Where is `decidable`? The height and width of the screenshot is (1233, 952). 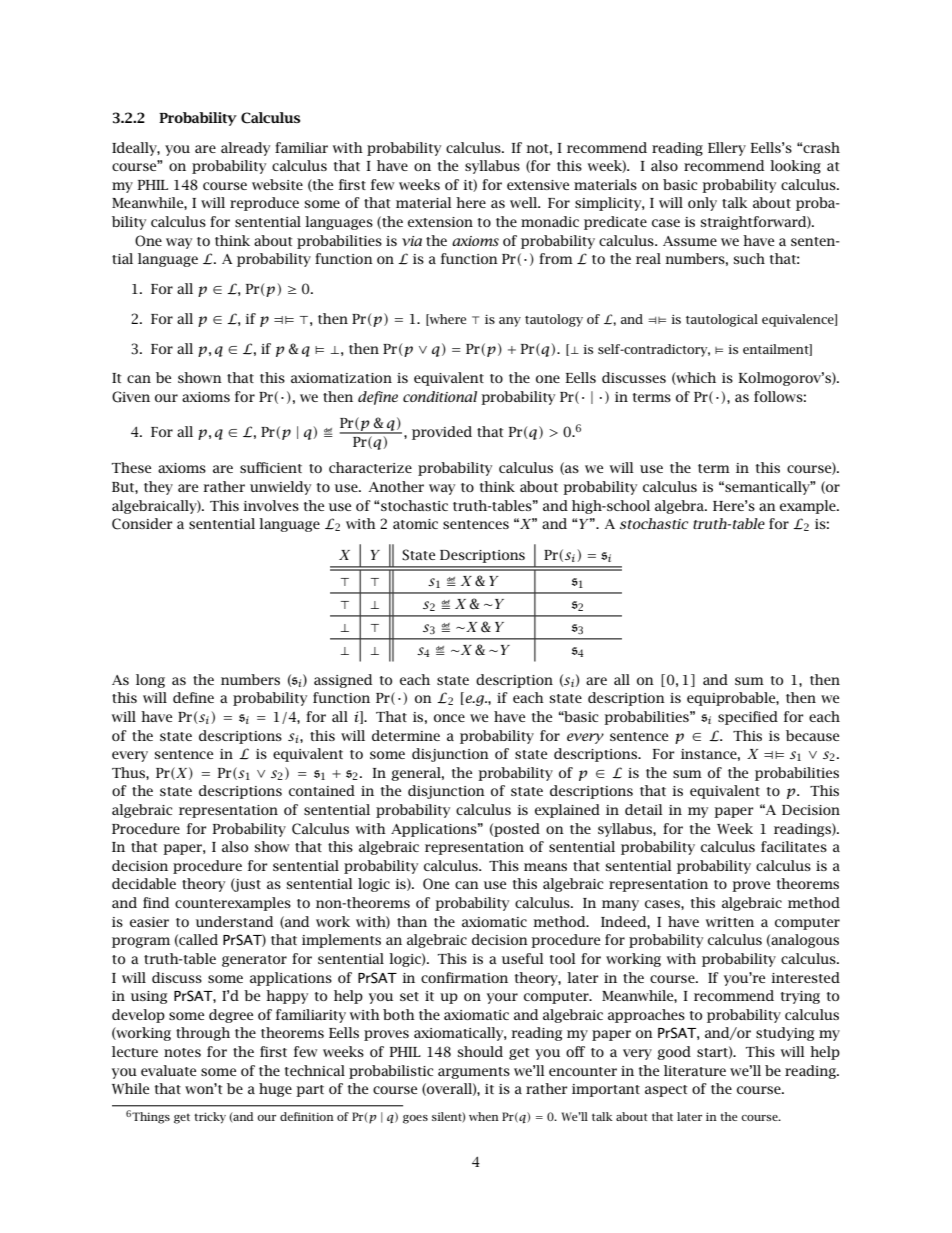 decidable is located at coordinates (144, 883).
